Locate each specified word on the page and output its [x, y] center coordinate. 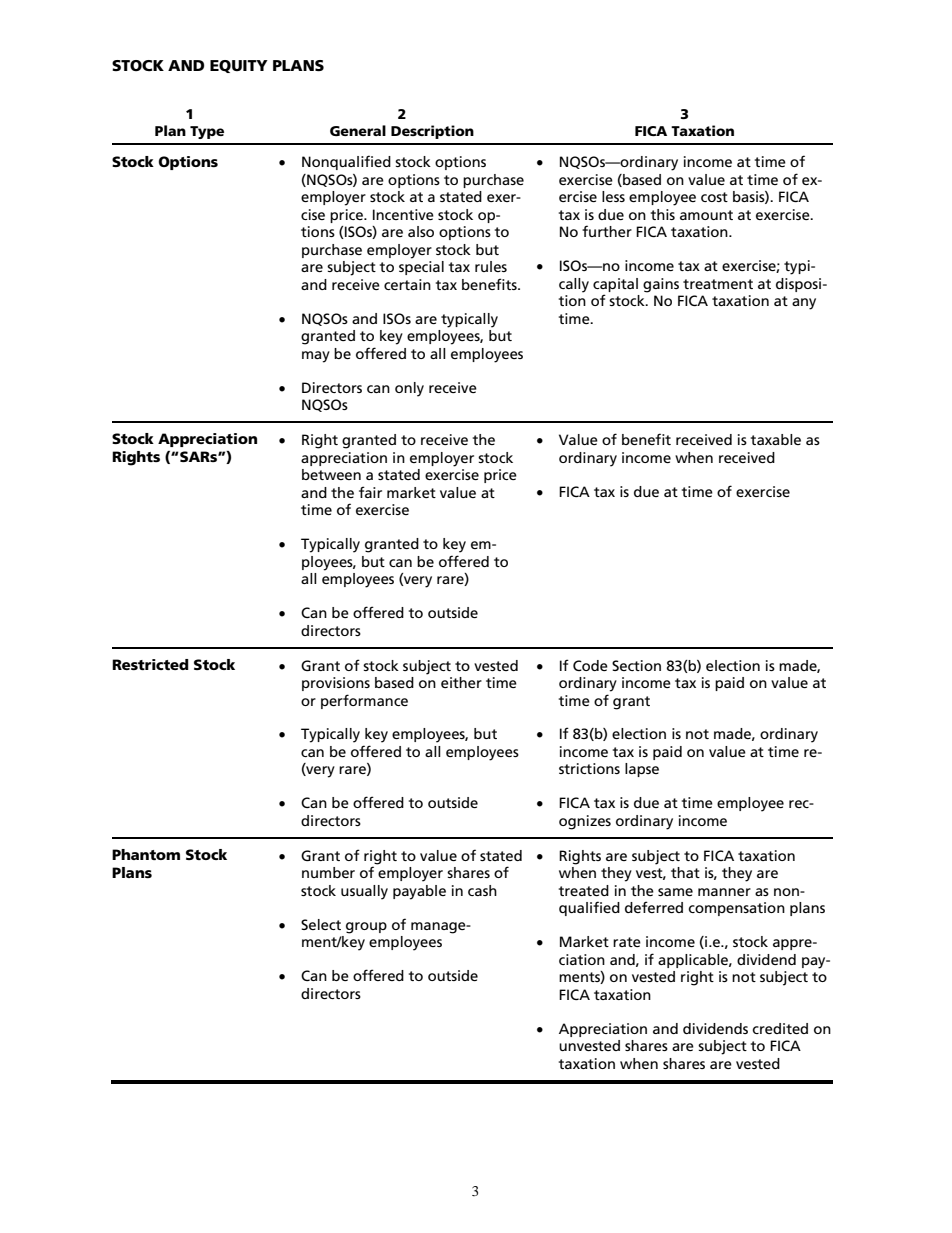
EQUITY [239, 66]
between [331, 474]
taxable [776, 439]
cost [714, 197]
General [358, 130]
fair [370, 492]
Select [321, 924]
